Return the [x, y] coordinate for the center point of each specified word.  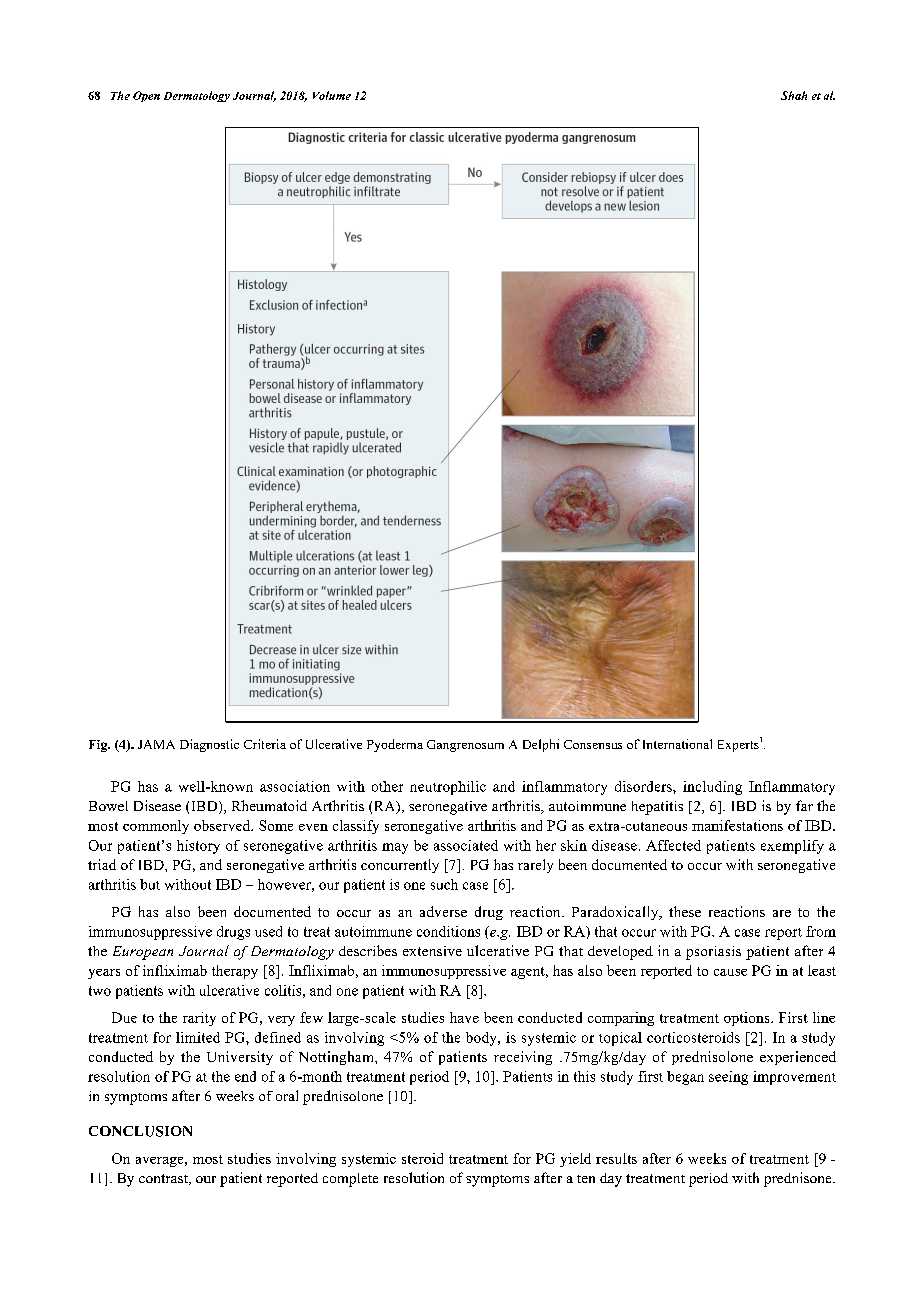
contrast [164, 1179]
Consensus [593, 744]
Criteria [265, 744]
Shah [794, 95]
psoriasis [713, 953]
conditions [448, 931]
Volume [332, 95]
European [143, 953]
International [677, 744]
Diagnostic [209, 745]
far [804, 805]
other [387, 786]
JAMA [156, 744]
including [712, 788]
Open [146, 96]
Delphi [541, 745]
